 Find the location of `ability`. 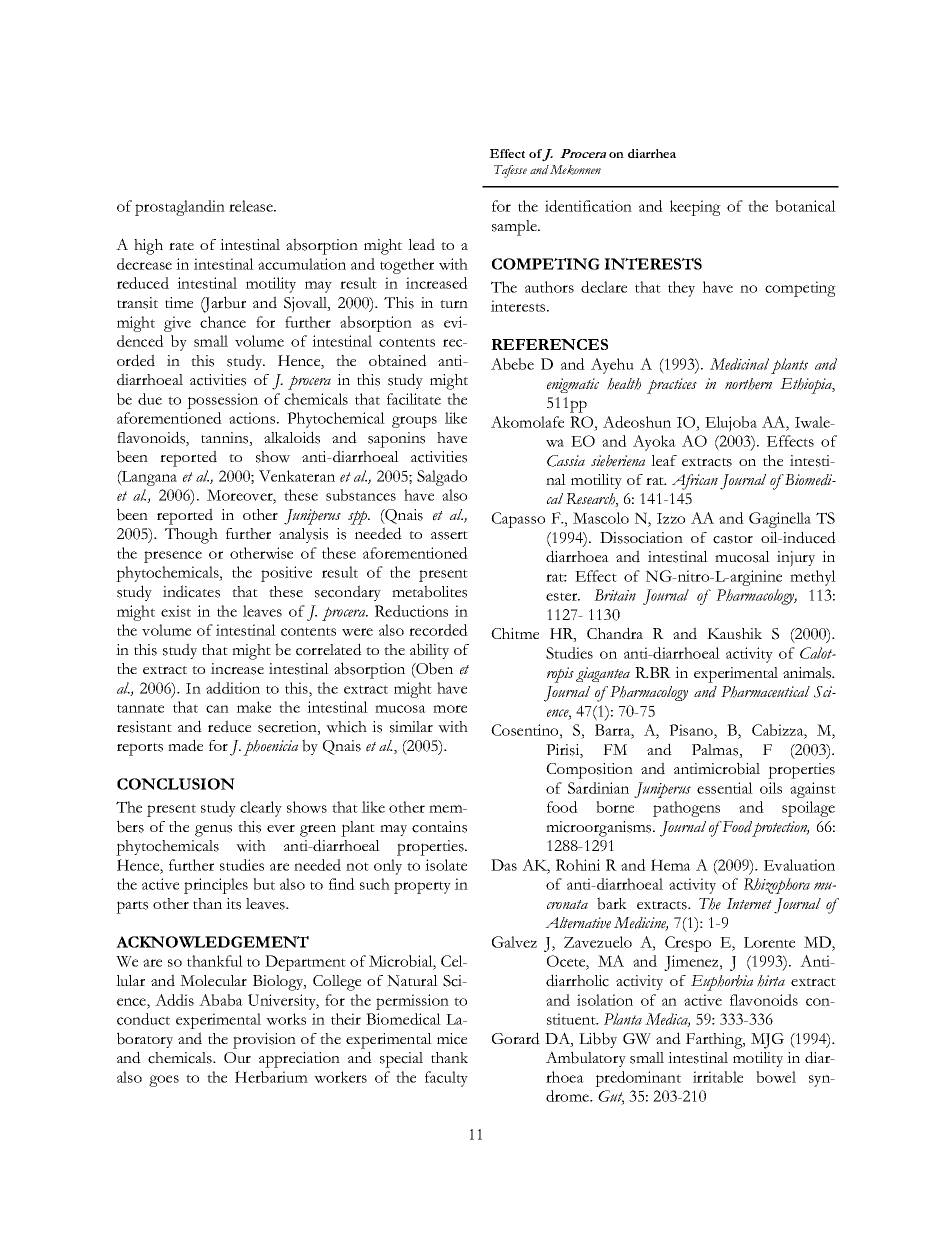

ability is located at coordinates (429, 651).
